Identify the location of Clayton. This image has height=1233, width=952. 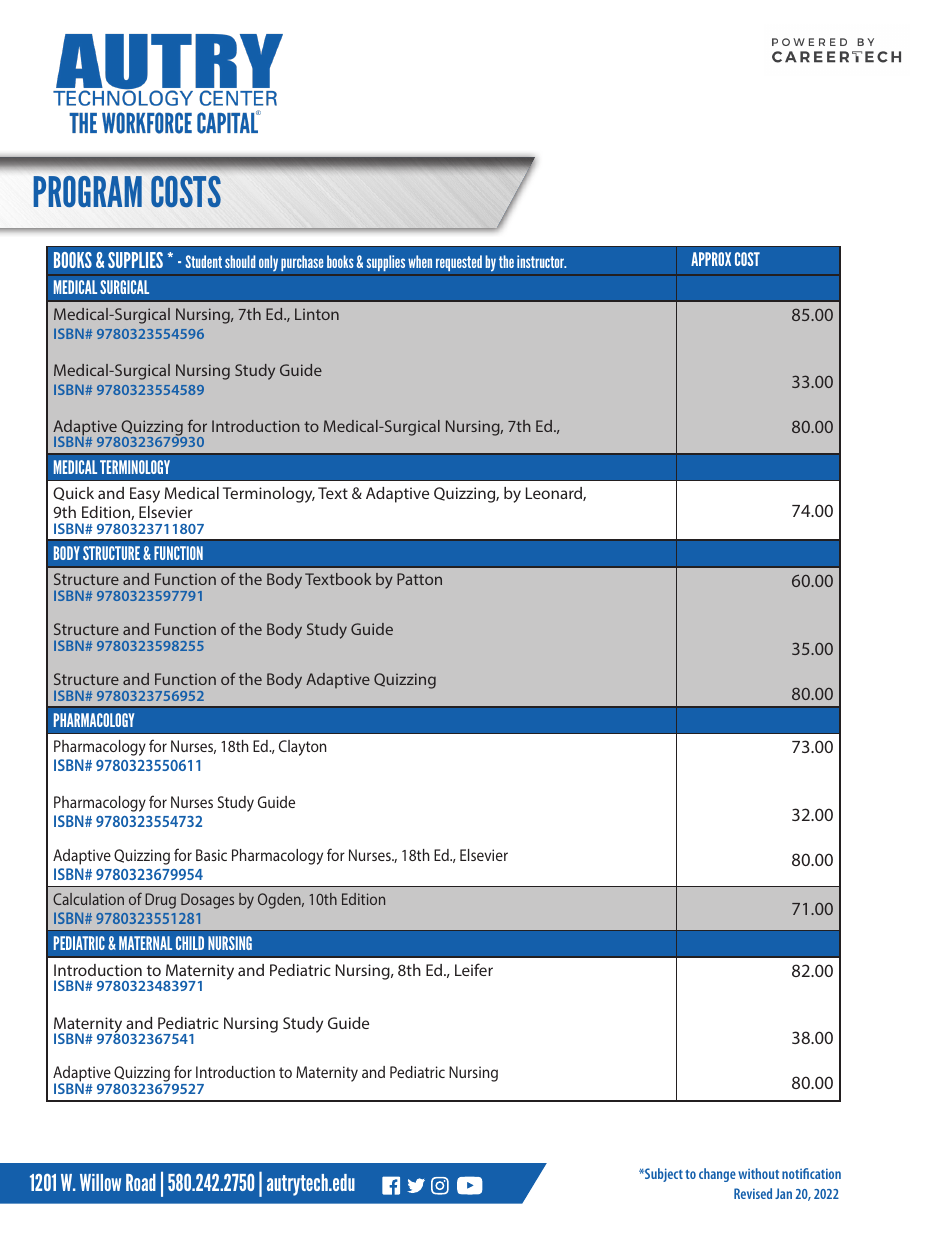
(302, 748).
